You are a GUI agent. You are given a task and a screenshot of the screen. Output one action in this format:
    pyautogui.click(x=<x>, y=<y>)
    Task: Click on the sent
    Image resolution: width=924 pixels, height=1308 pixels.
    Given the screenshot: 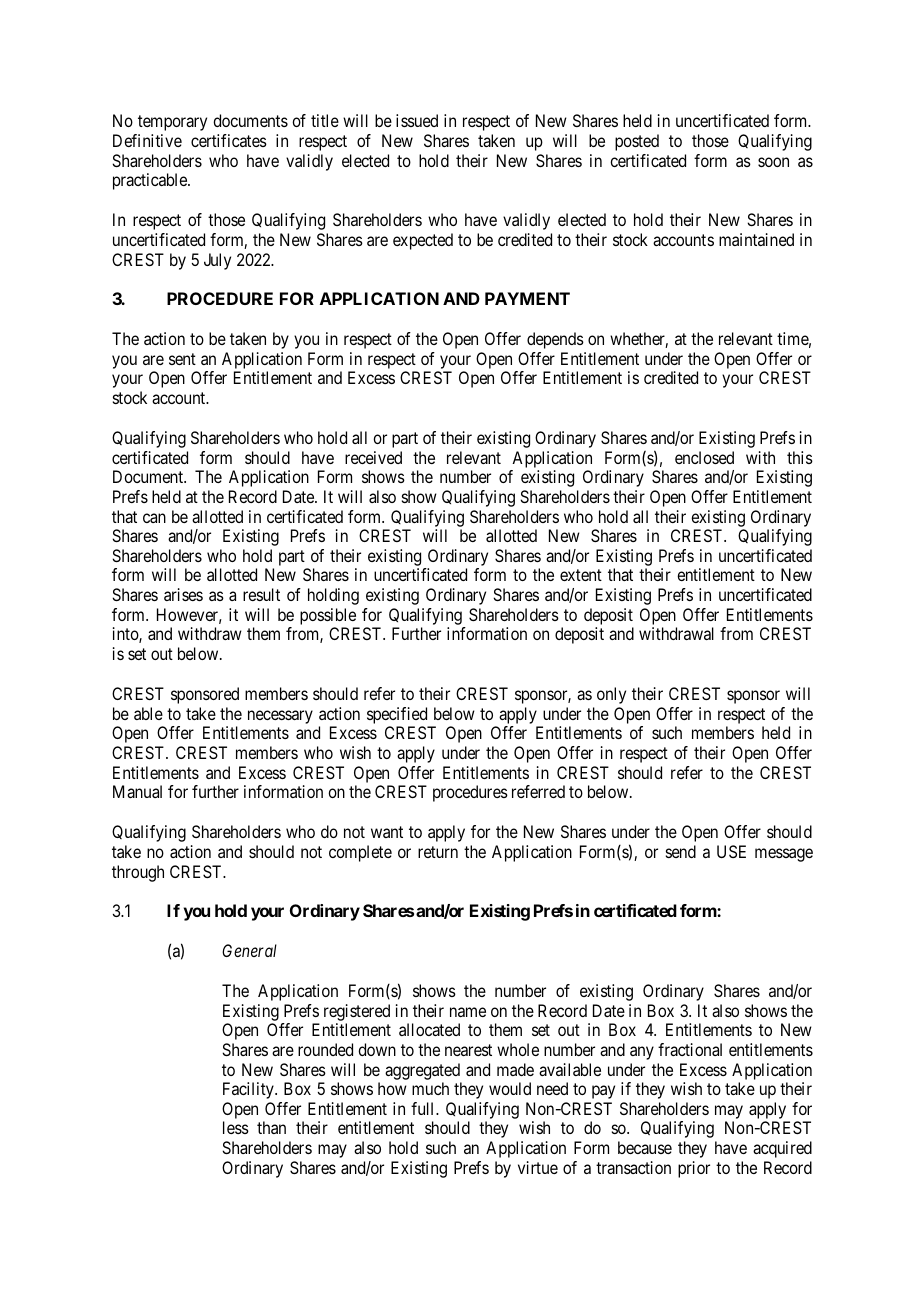 What is the action you would take?
    pyautogui.click(x=182, y=359)
